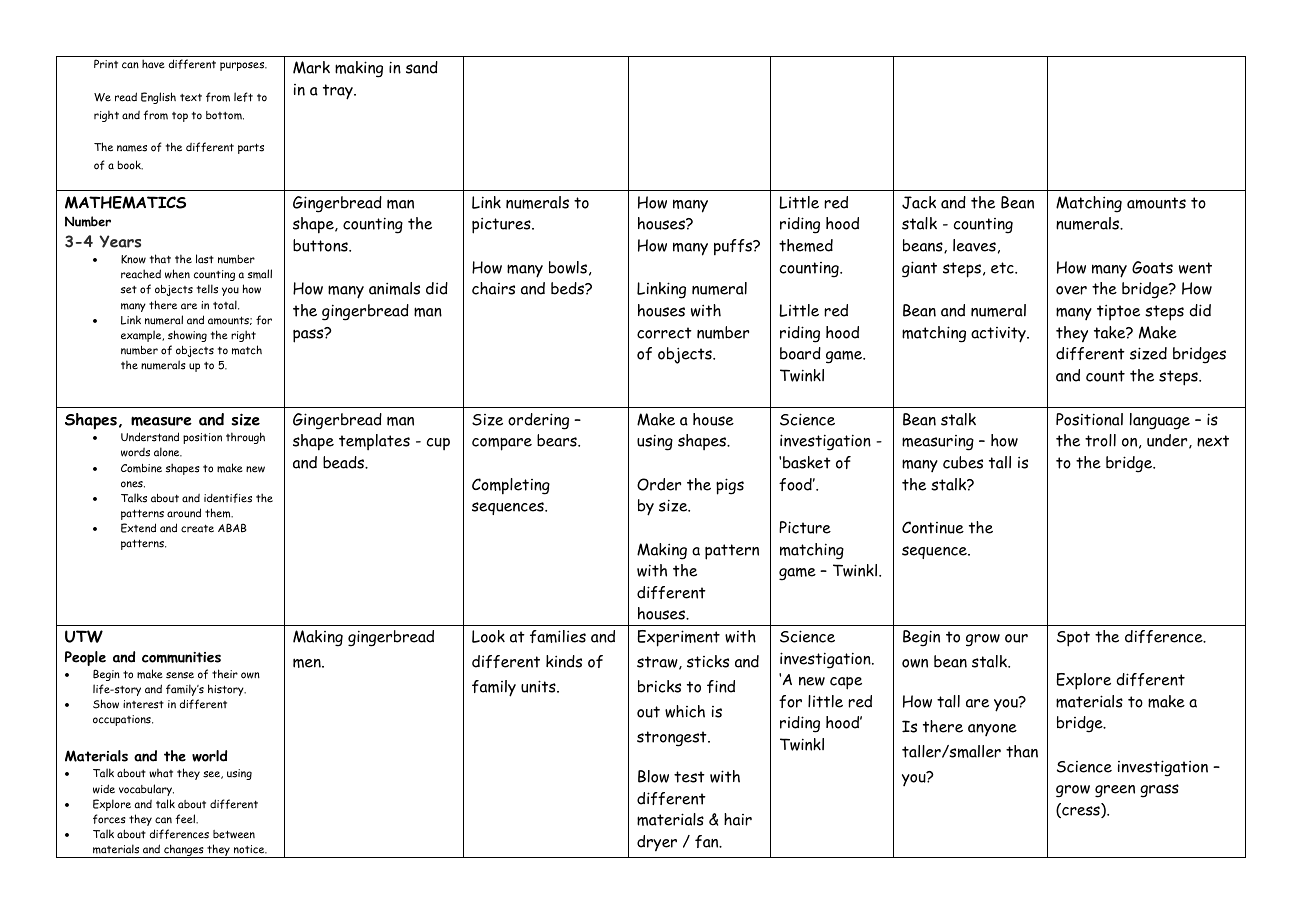  What do you see at coordinates (234, 834) in the page?
I see `between` at bounding box center [234, 834].
